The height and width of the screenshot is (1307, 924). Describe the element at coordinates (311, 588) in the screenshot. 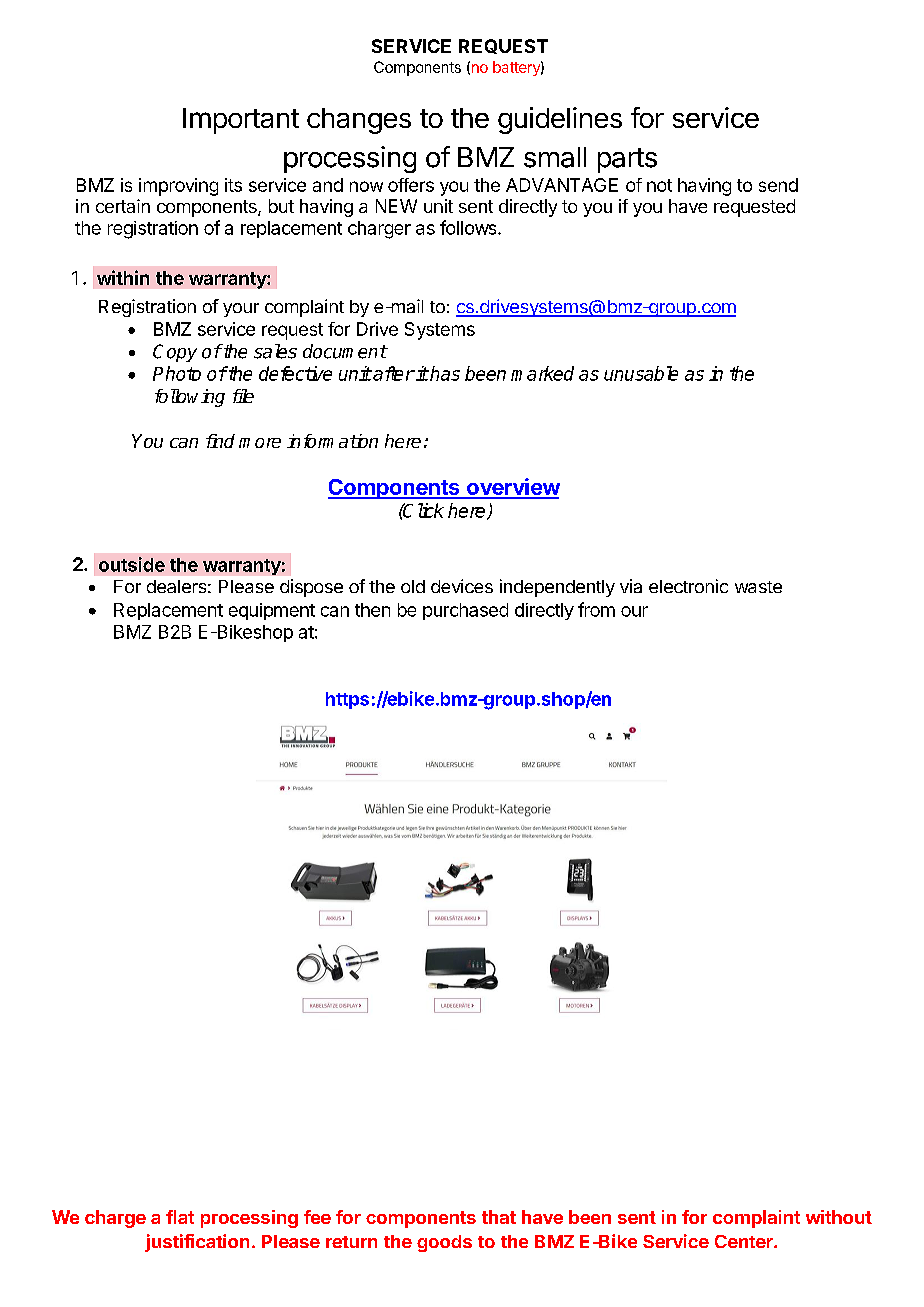

I see `dispose` at that location.
